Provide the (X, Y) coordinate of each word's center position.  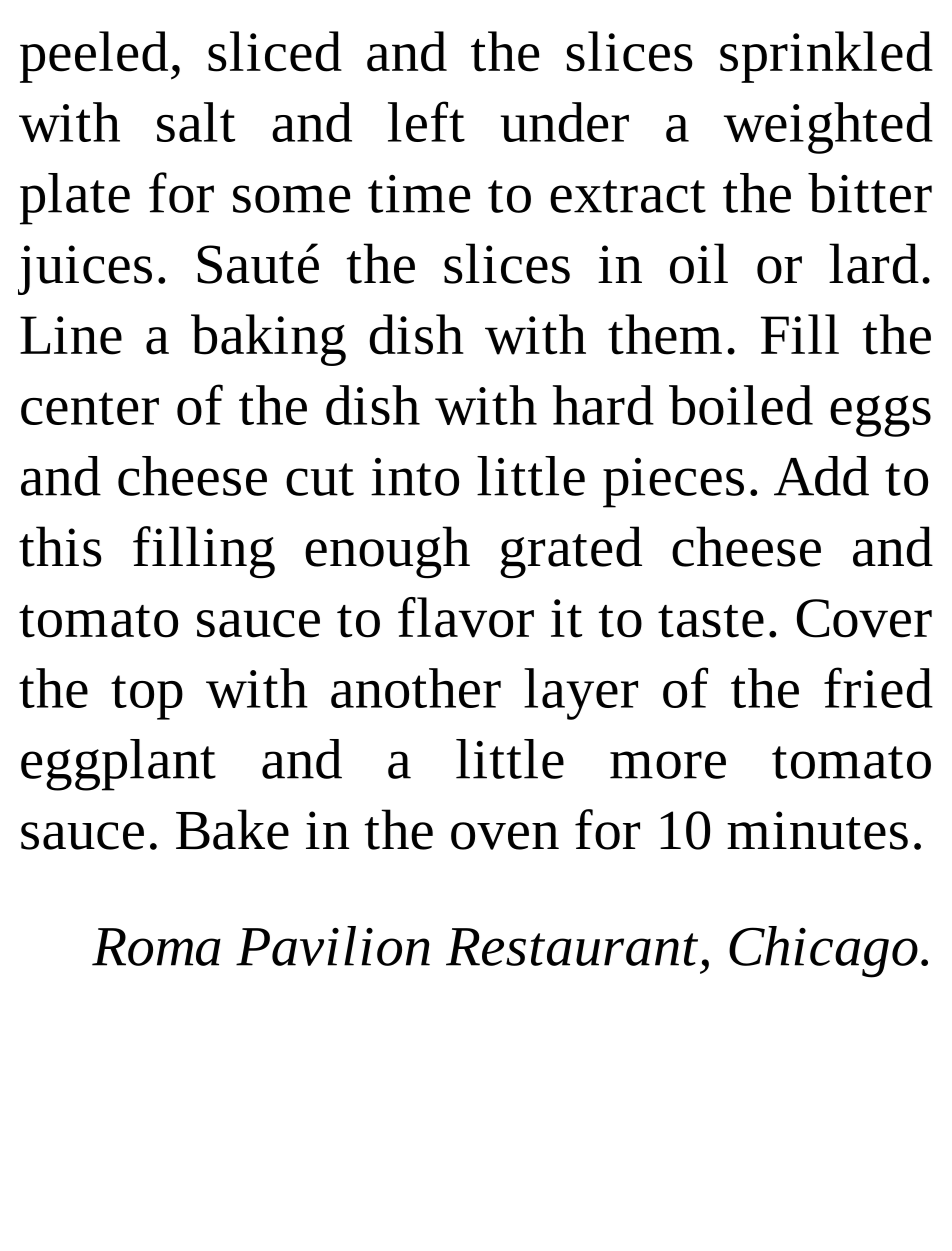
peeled (94, 57)
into (415, 477)
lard (874, 263)
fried (878, 687)
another (416, 688)
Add (821, 476)
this (60, 546)
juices (85, 270)
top (147, 697)
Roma (156, 947)
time (419, 194)
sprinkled (826, 57)
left (426, 121)
